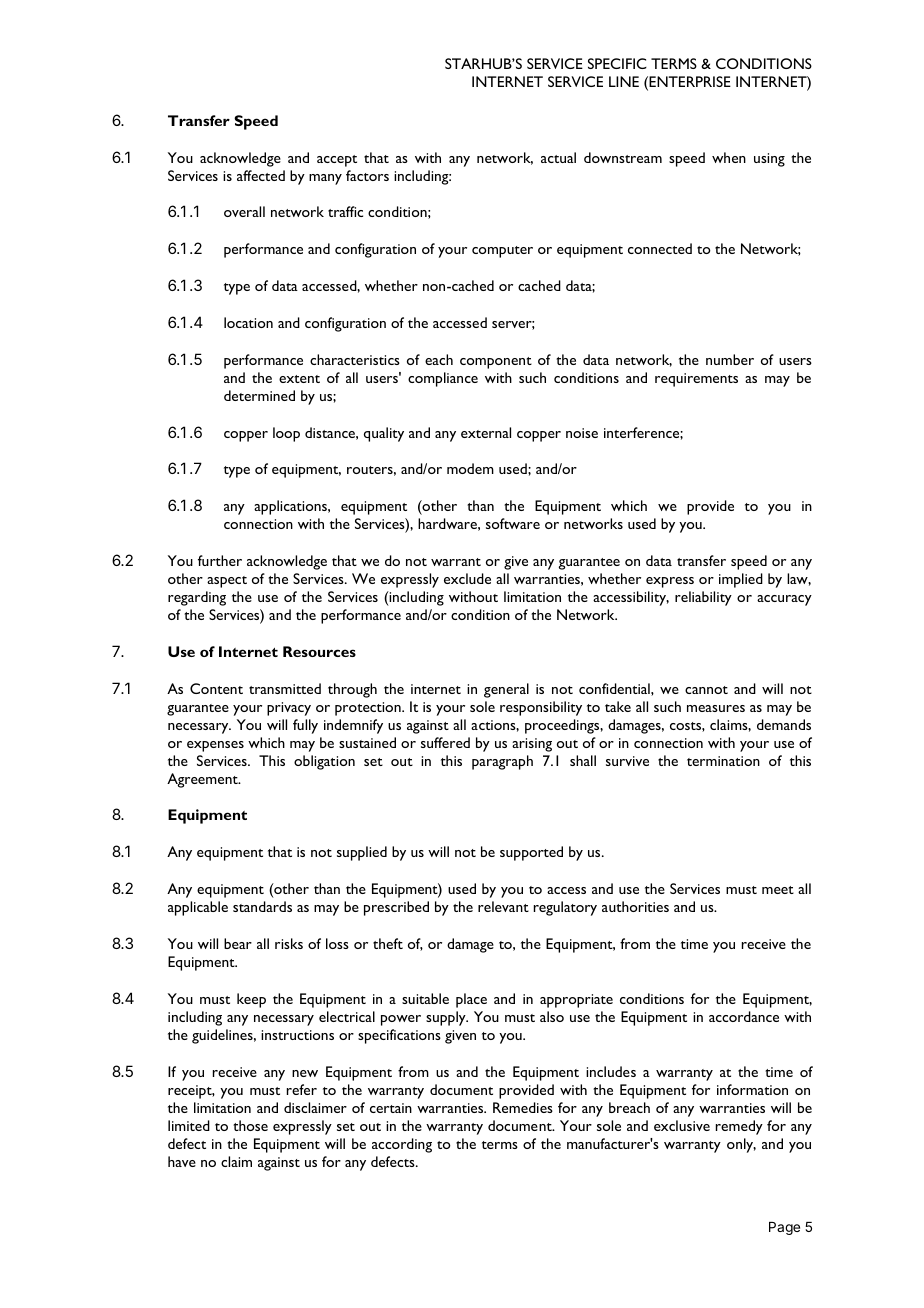 The height and width of the image is (1308, 924). What do you see at coordinates (784, 1228) in the image?
I see `Page` at bounding box center [784, 1228].
